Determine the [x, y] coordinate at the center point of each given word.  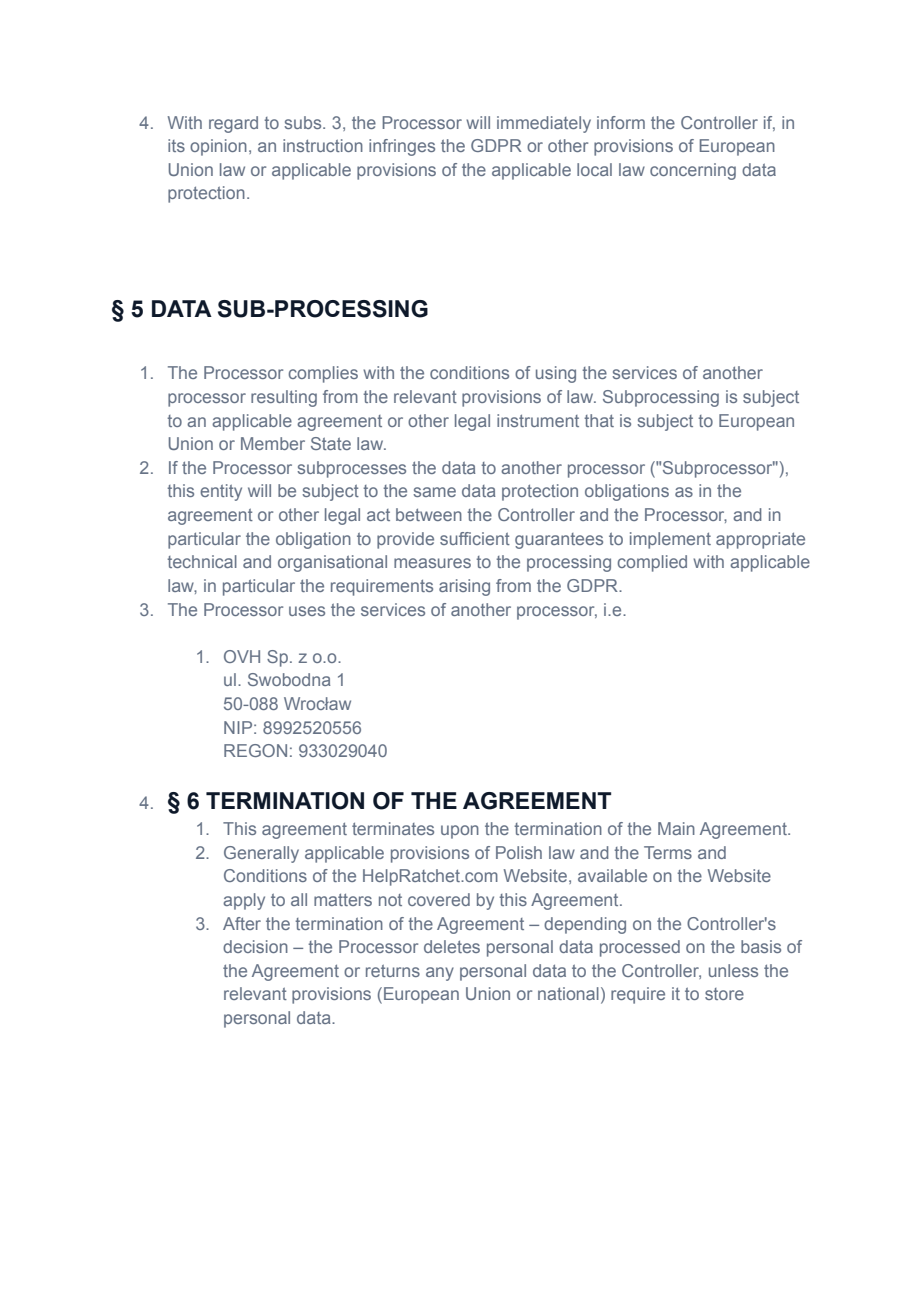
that [599, 420]
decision [255, 946]
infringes [402, 147]
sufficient [475, 538]
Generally [261, 854]
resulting [284, 398]
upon [460, 832]
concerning [693, 171]
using [556, 374]
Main [676, 828]
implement [670, 540]
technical [202, 561]
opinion [218, 147]
